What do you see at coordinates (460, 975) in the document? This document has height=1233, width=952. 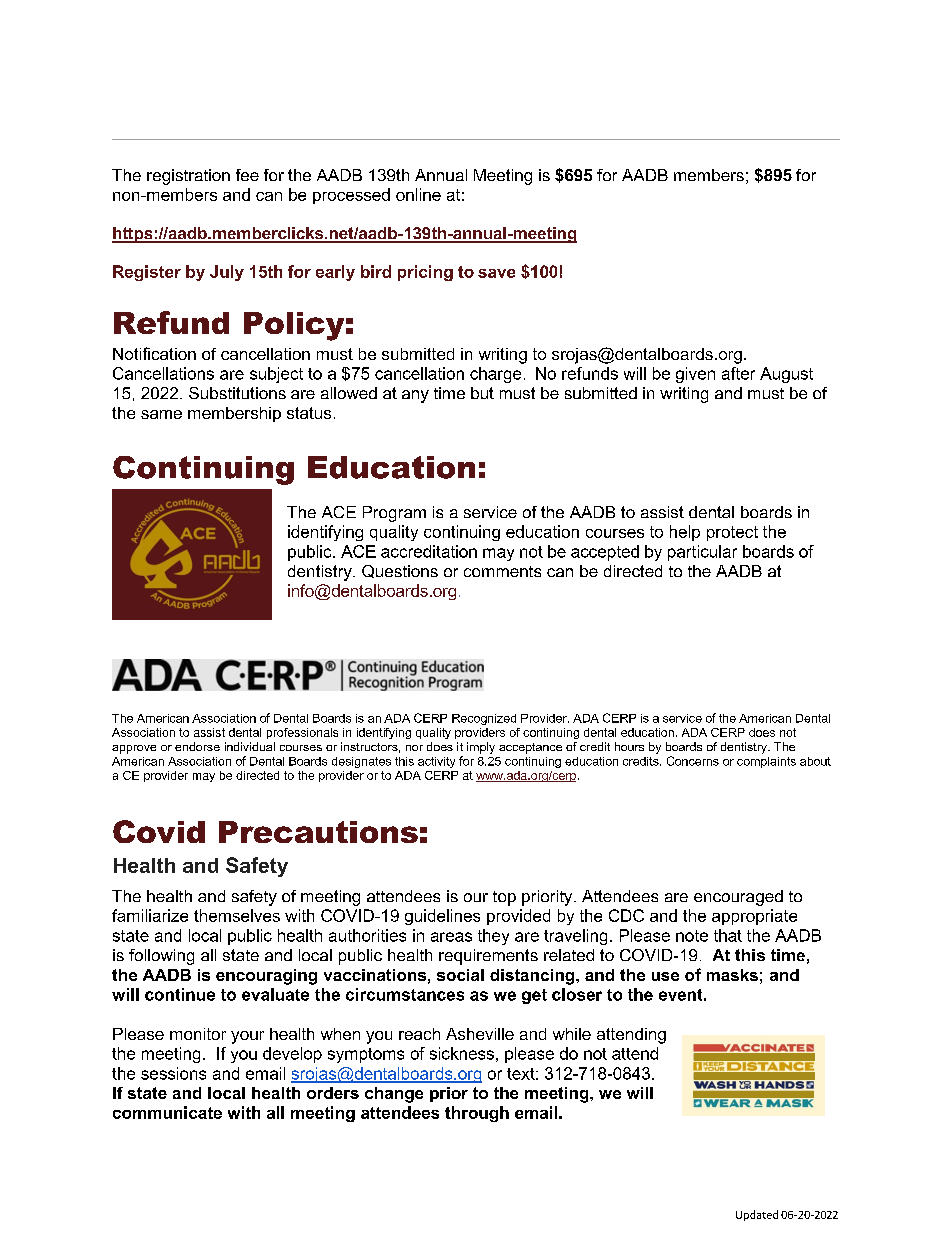 I see `social` at bounding box center [460, 975].
